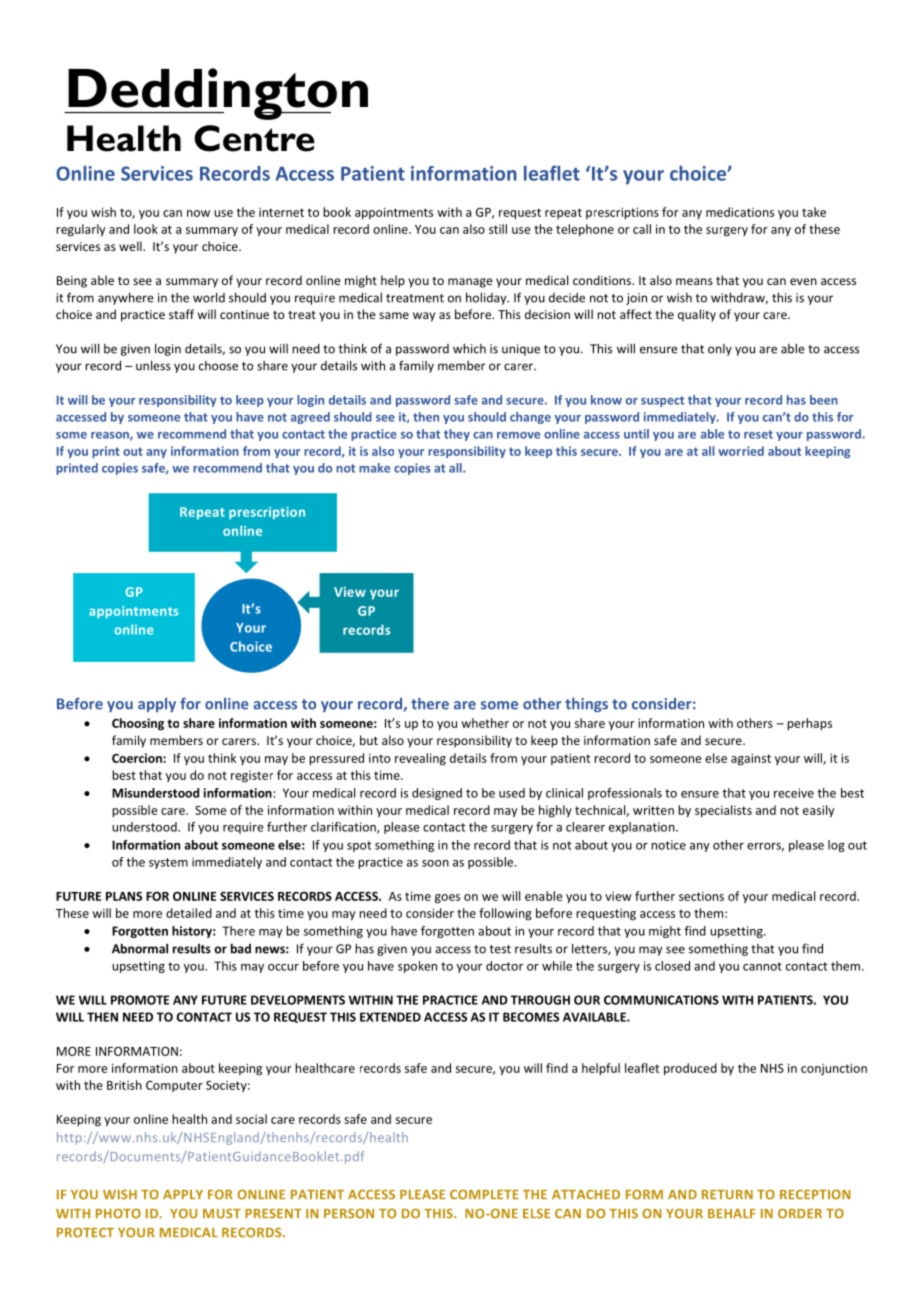  Describe the element at coordinates (500, 949) in the page. I see `test` at that location.
